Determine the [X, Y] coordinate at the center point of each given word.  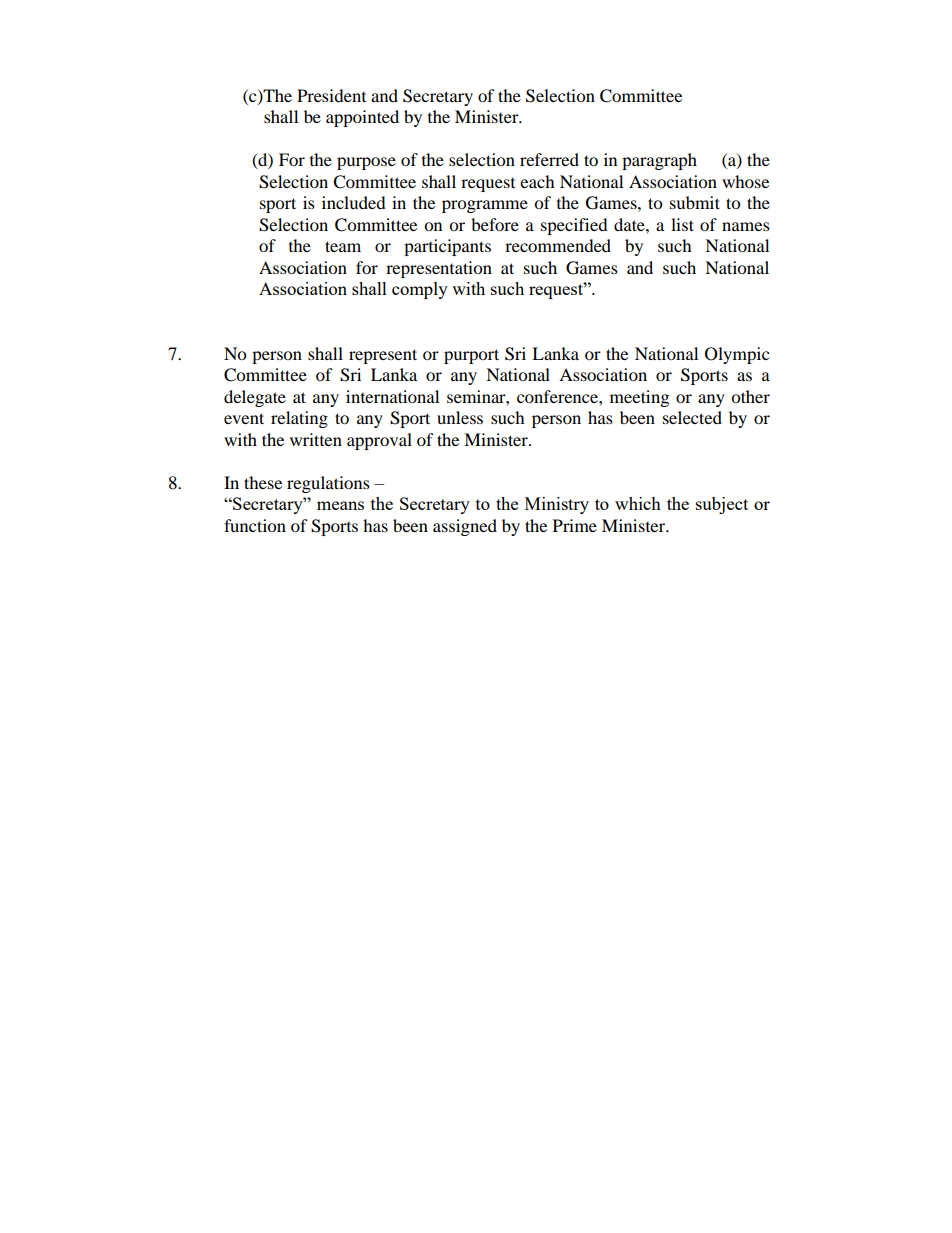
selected [692, 417]
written [316, 439]
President [331, 95]
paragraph [659, 161]
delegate [255, 398]
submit [695, 202]
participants [447, 247]
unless [460, 417]
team [343, 246]
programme [485, 206]
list [682, 224]
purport [471, 356]
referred [549, 159]
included [354, 202]
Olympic [737, 355]
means [340, 505]
